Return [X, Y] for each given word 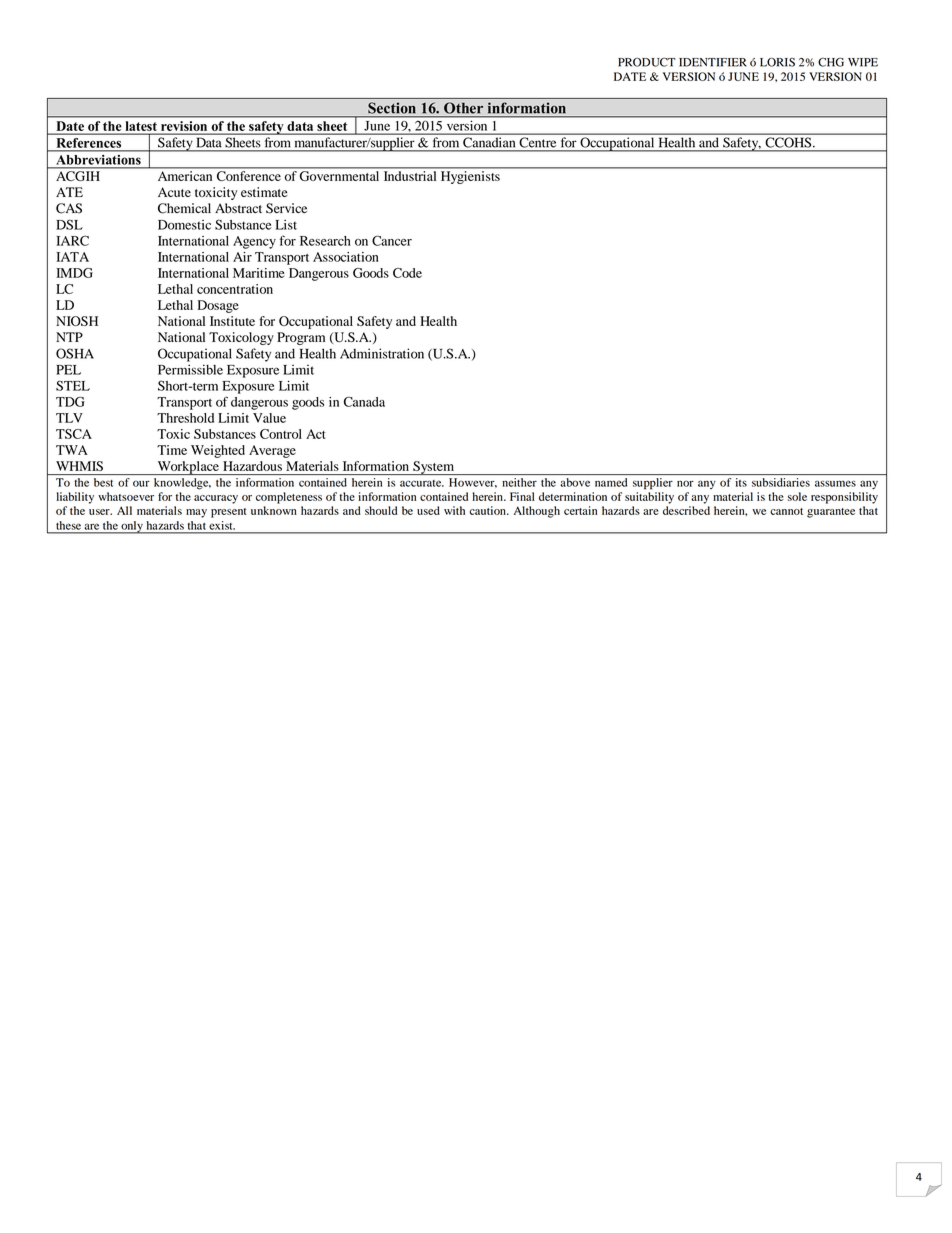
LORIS [777, 62]
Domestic [184, 225]
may [196, 513]
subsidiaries [781, 482]
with [454, 510]
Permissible [190, 369]
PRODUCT [647, 62]
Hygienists [470, 177]
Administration [382, 353]
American [185, 176]
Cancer [392, 240]
